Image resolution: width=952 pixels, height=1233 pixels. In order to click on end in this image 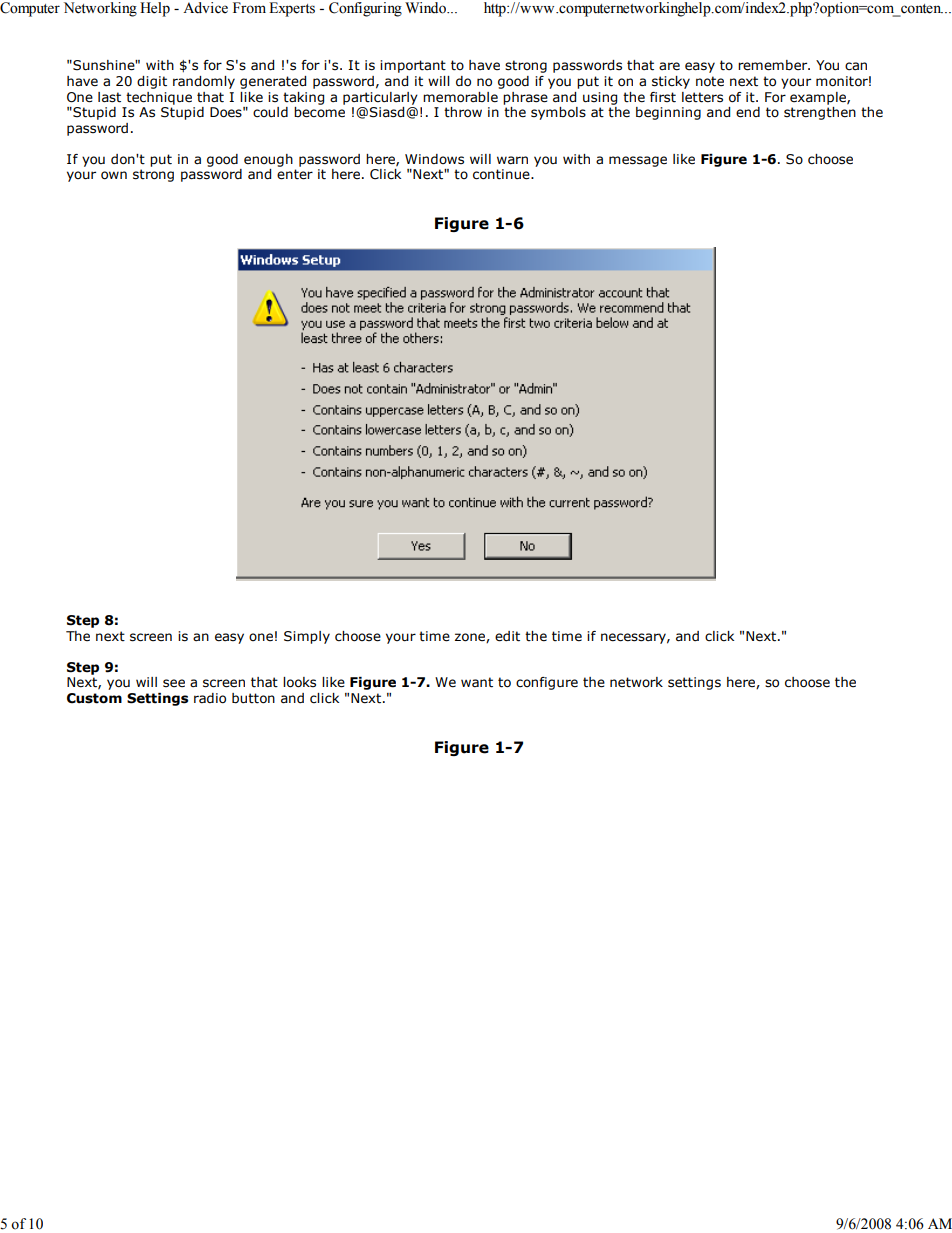, I will do `click(748, 112)`.
